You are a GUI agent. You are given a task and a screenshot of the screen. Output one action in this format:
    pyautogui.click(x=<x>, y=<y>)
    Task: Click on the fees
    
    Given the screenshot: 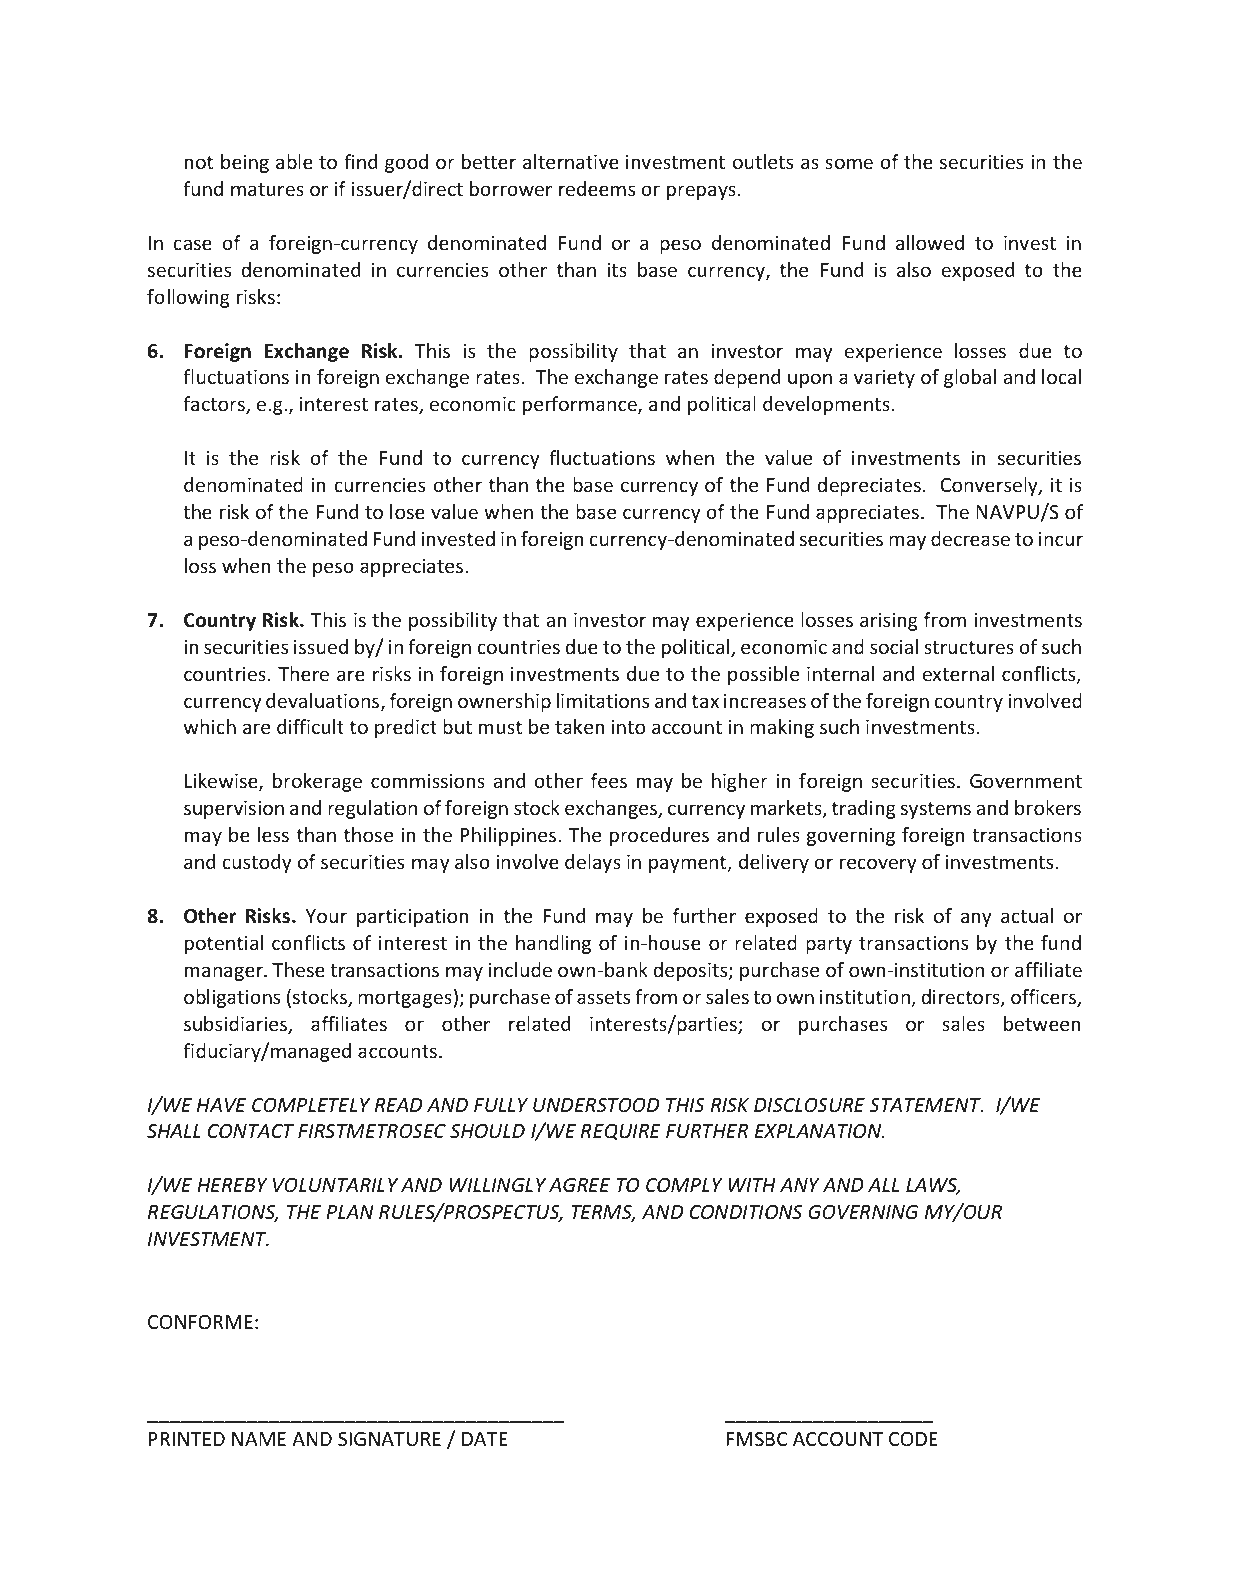 What is the action you would take?
    pyautogui.click(x=609, y=780)
